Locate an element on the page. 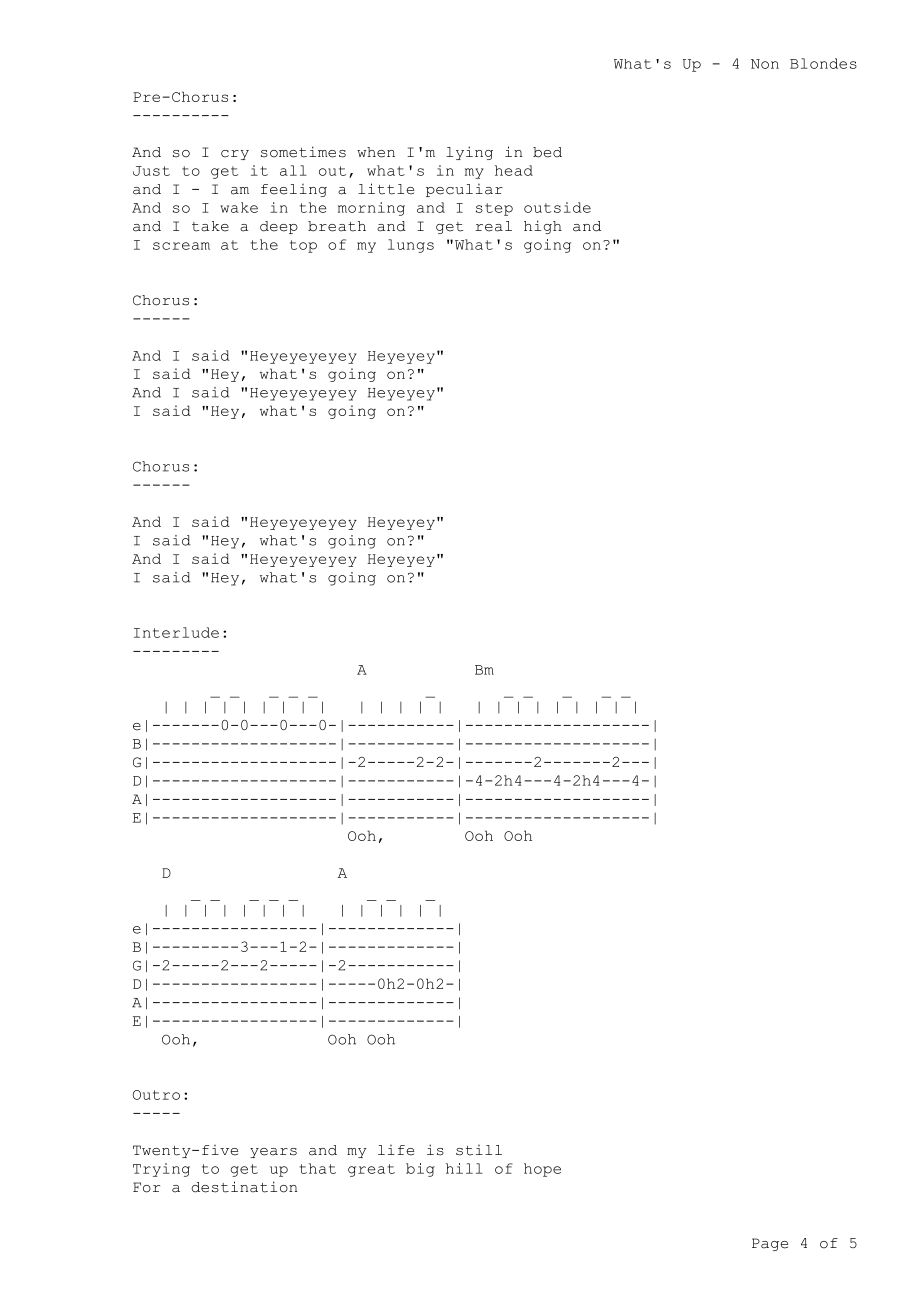 Image resolution: width=924 pixels, height=1308 pixels. cry is located at coordinates (235, 155).
